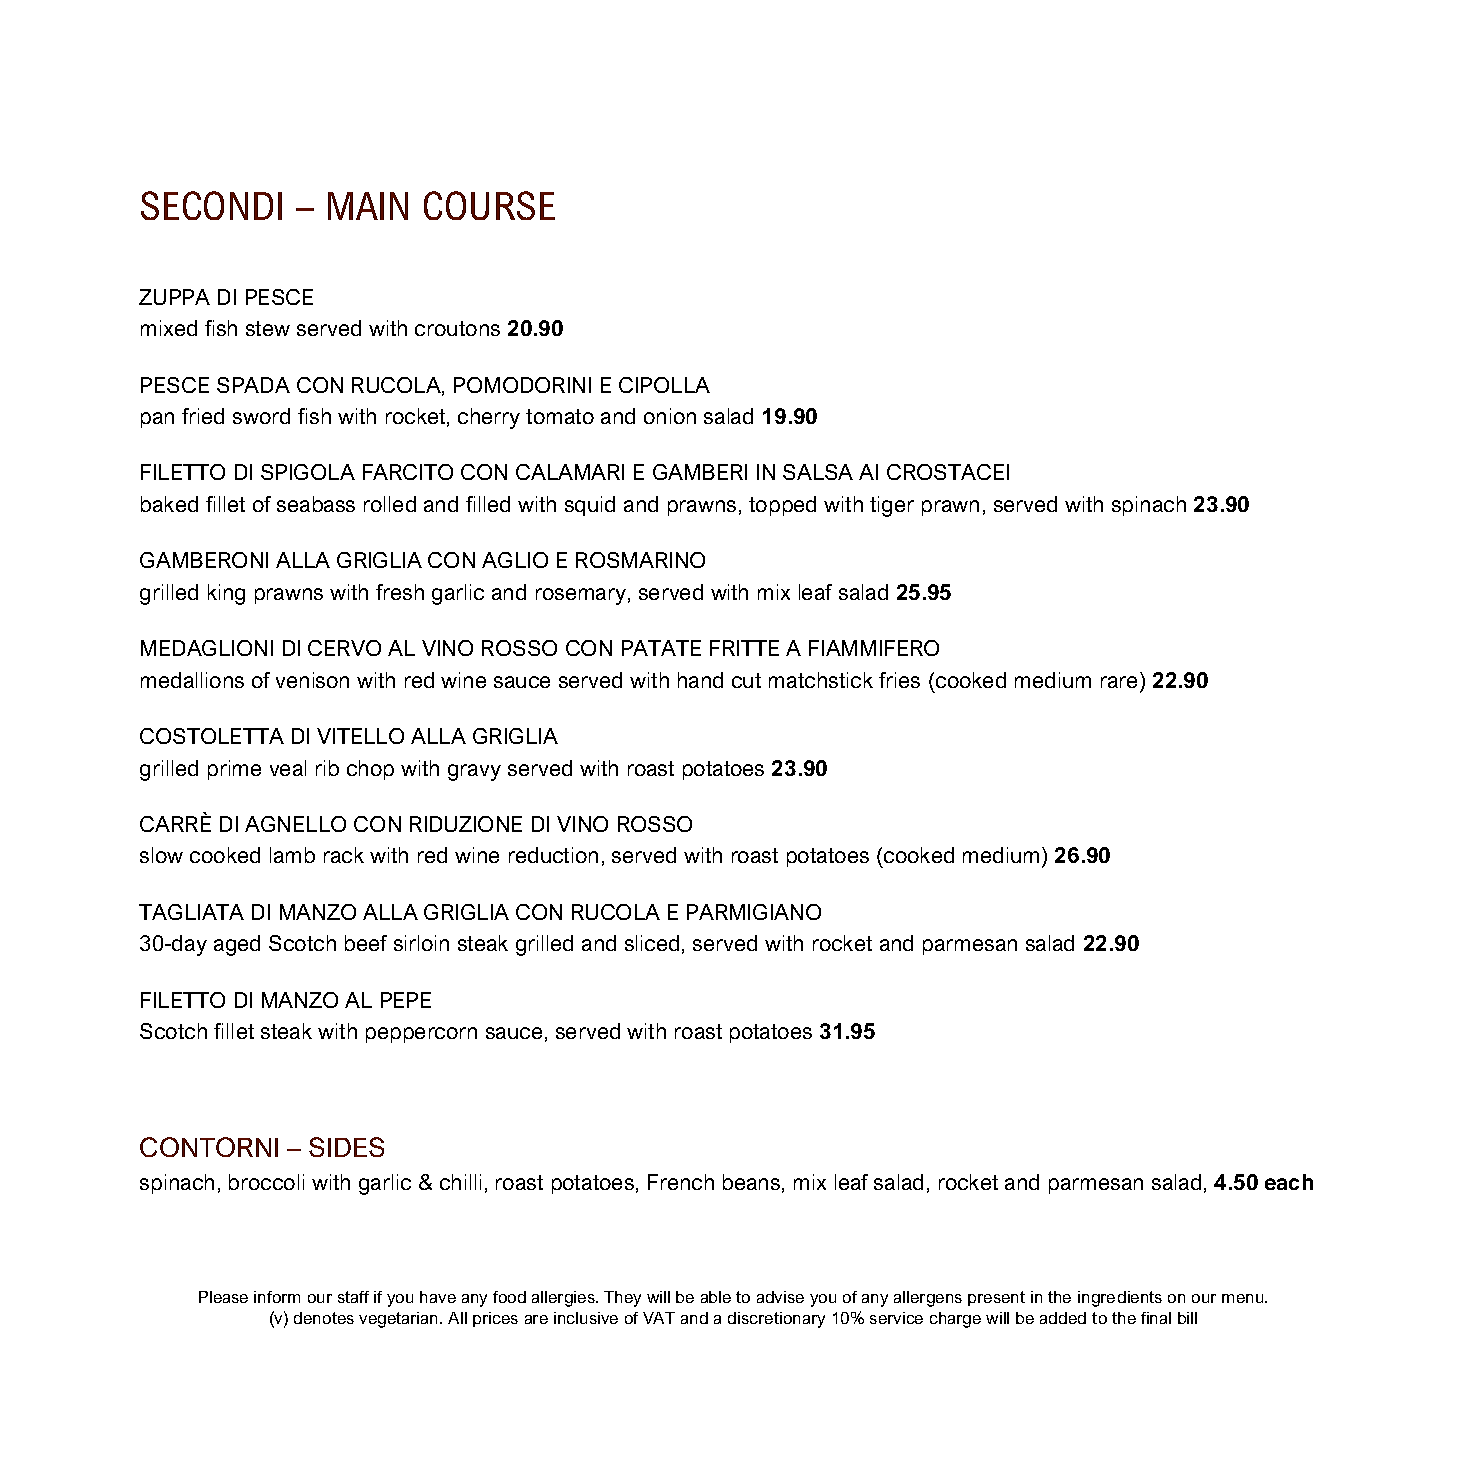 The image size is (1468, 1468). I want to click on rare, so click(1119, 682).
